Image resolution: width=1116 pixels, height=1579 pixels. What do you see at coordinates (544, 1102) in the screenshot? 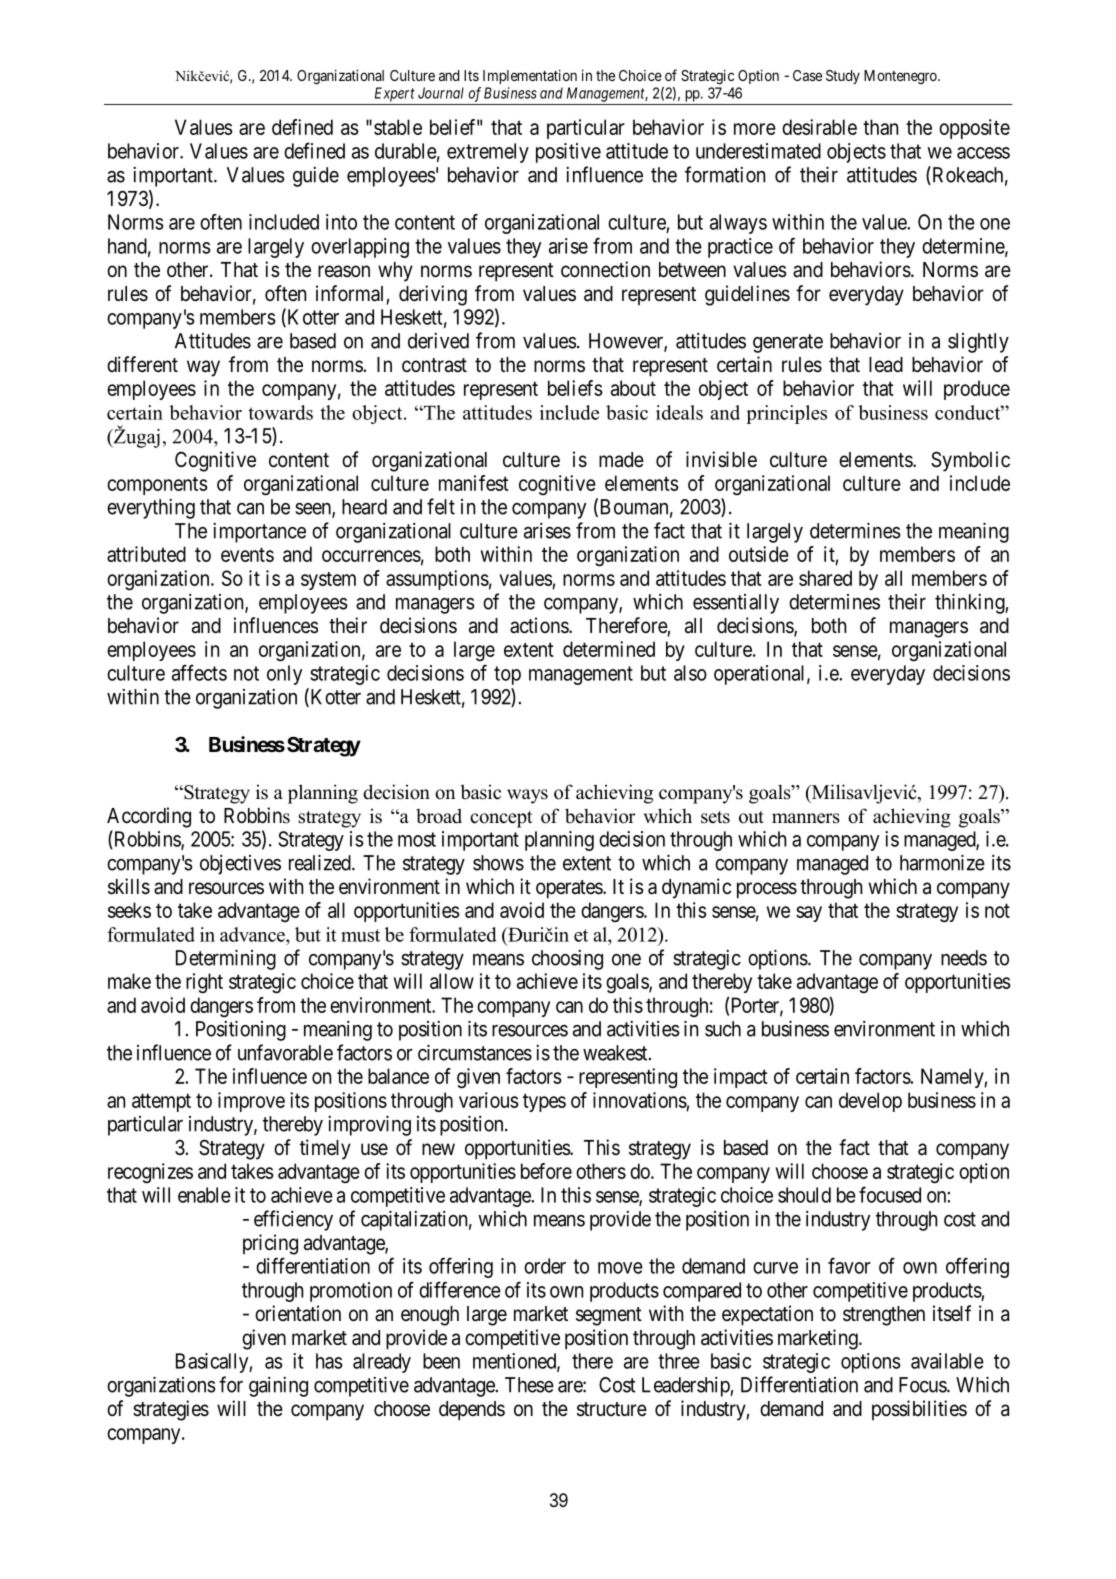
I see `types` at bounding box center [544, 1102].
